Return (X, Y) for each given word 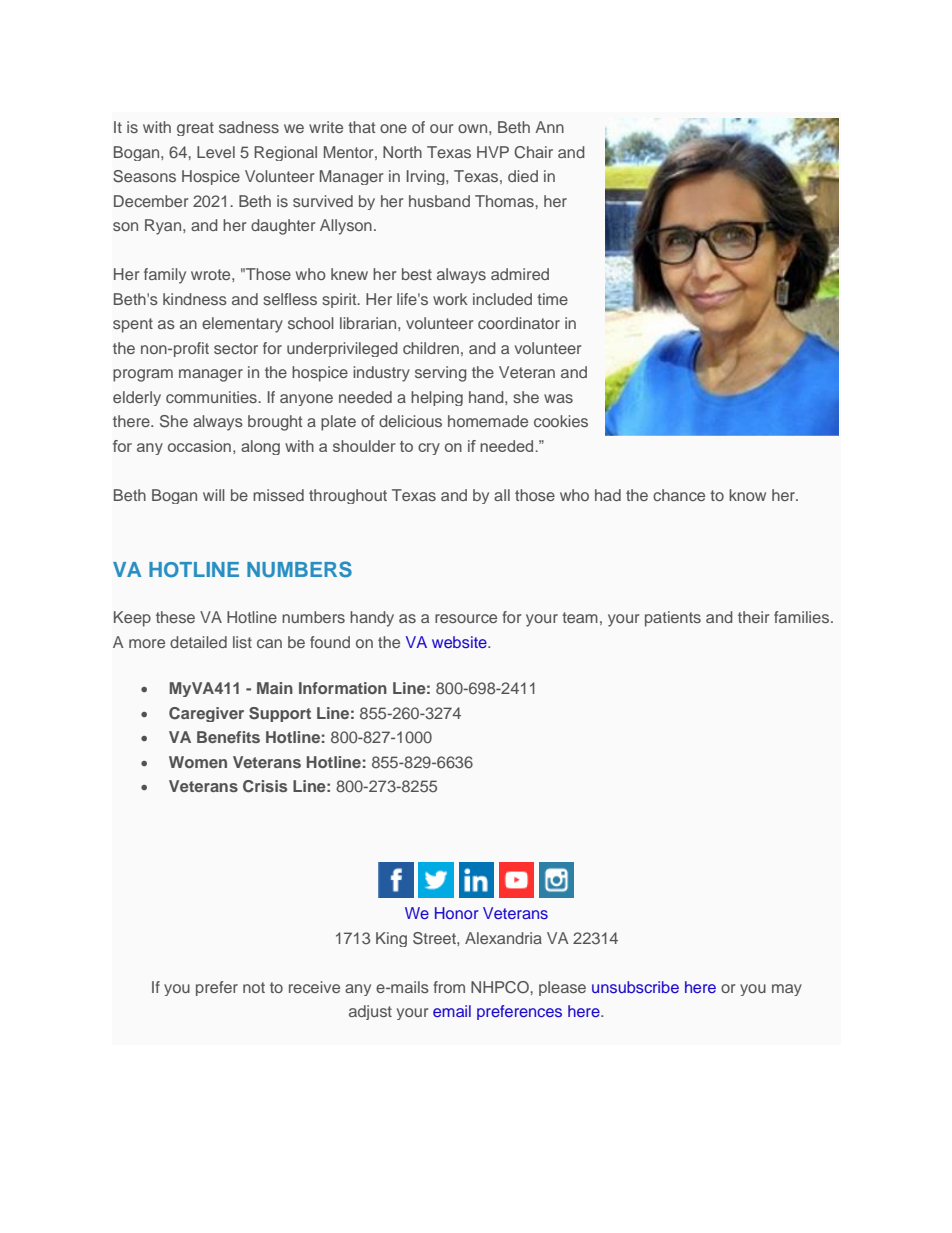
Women (198, 762)
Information (343, 688)
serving (441, 374)
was (558, 398)
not (254, 987)
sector (236, 348)
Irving (427, 177)
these (175, 617)
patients (673, 619)
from (449, 987)
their (753, 617)
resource (466, 618)
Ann (549, 127)
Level (216, 152)
